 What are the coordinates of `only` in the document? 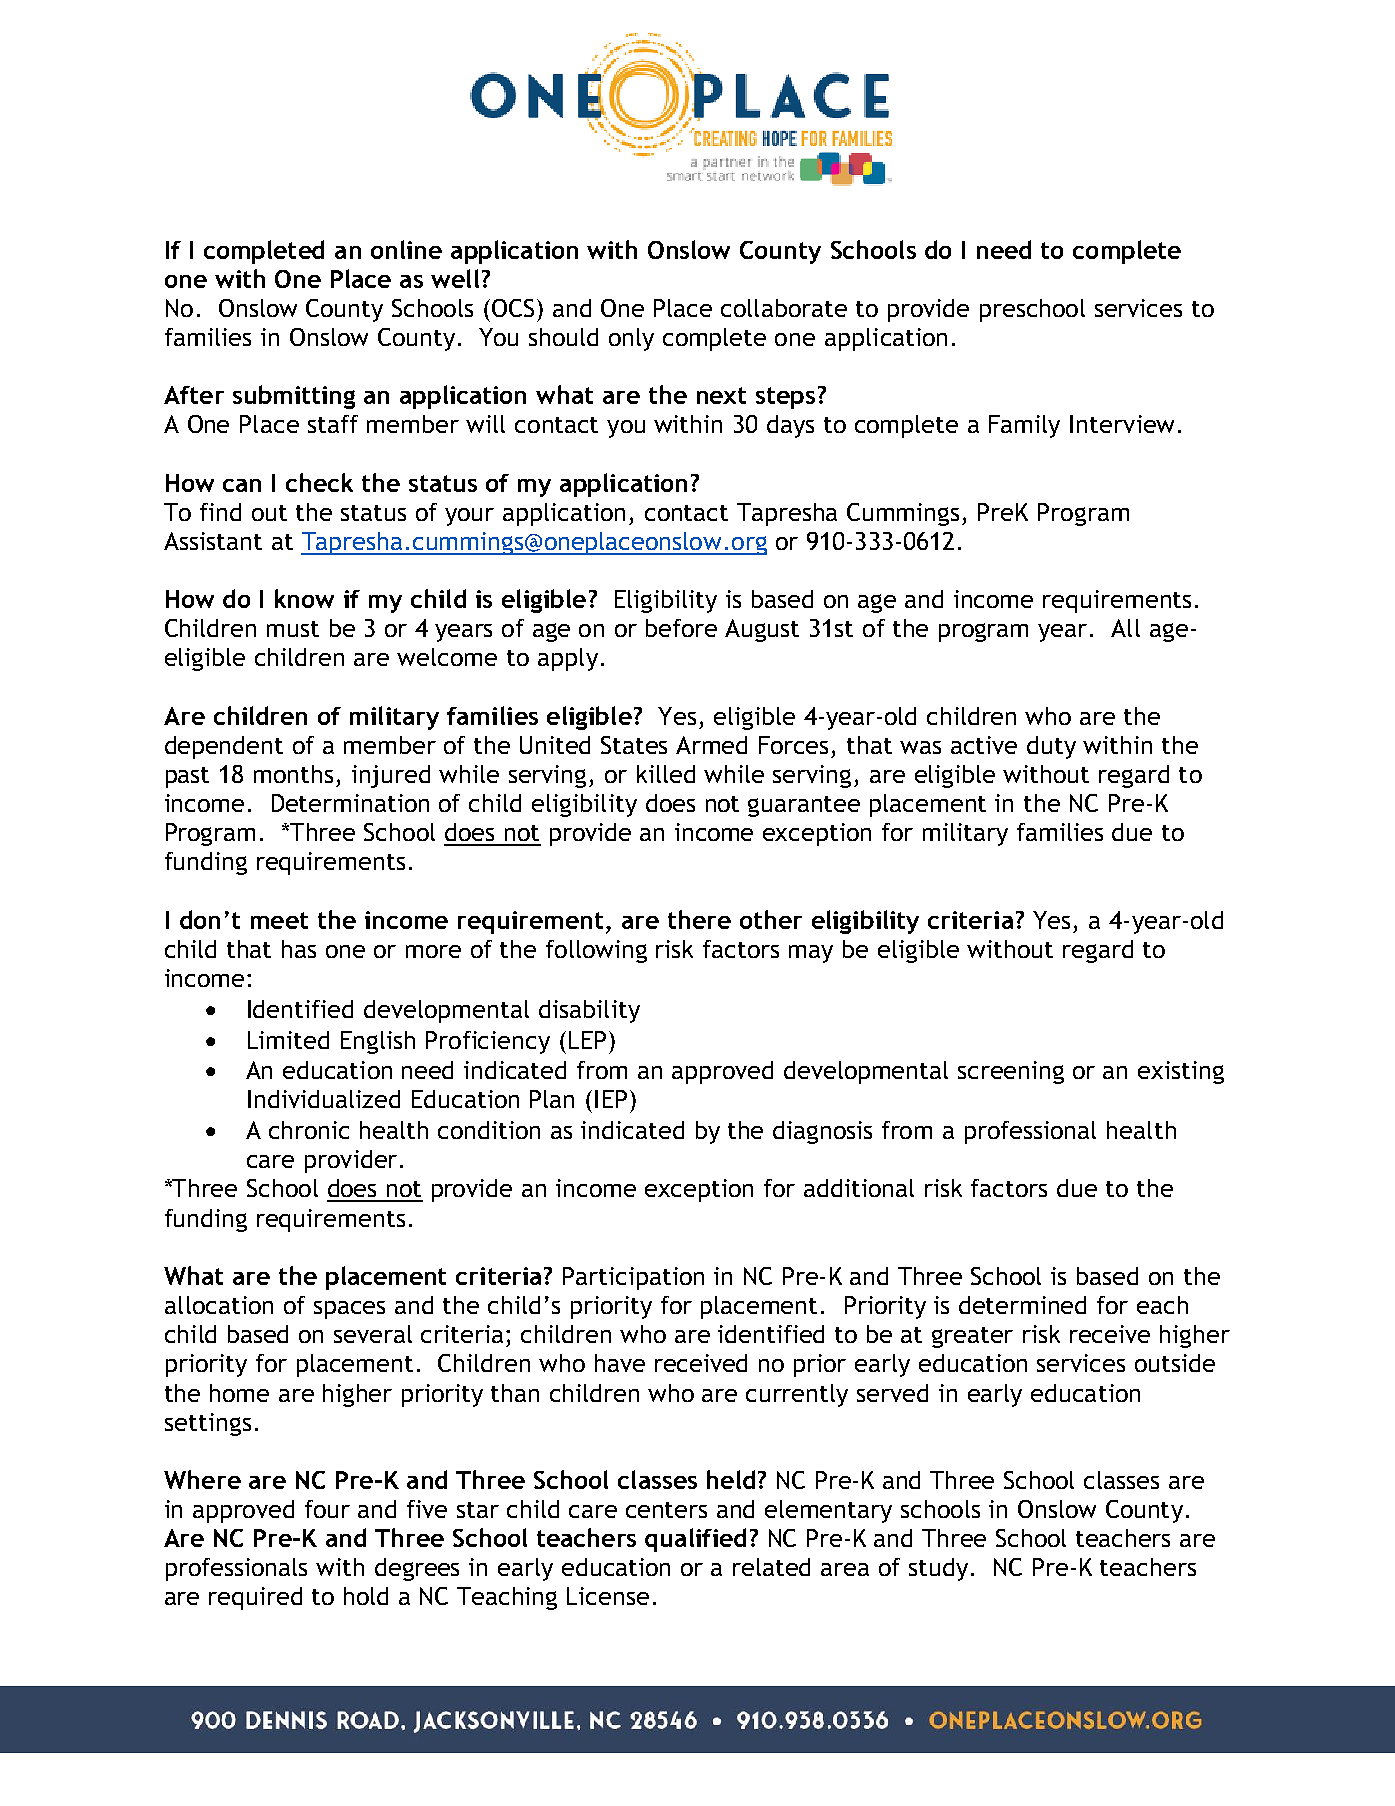 It's located at (631, 339).
